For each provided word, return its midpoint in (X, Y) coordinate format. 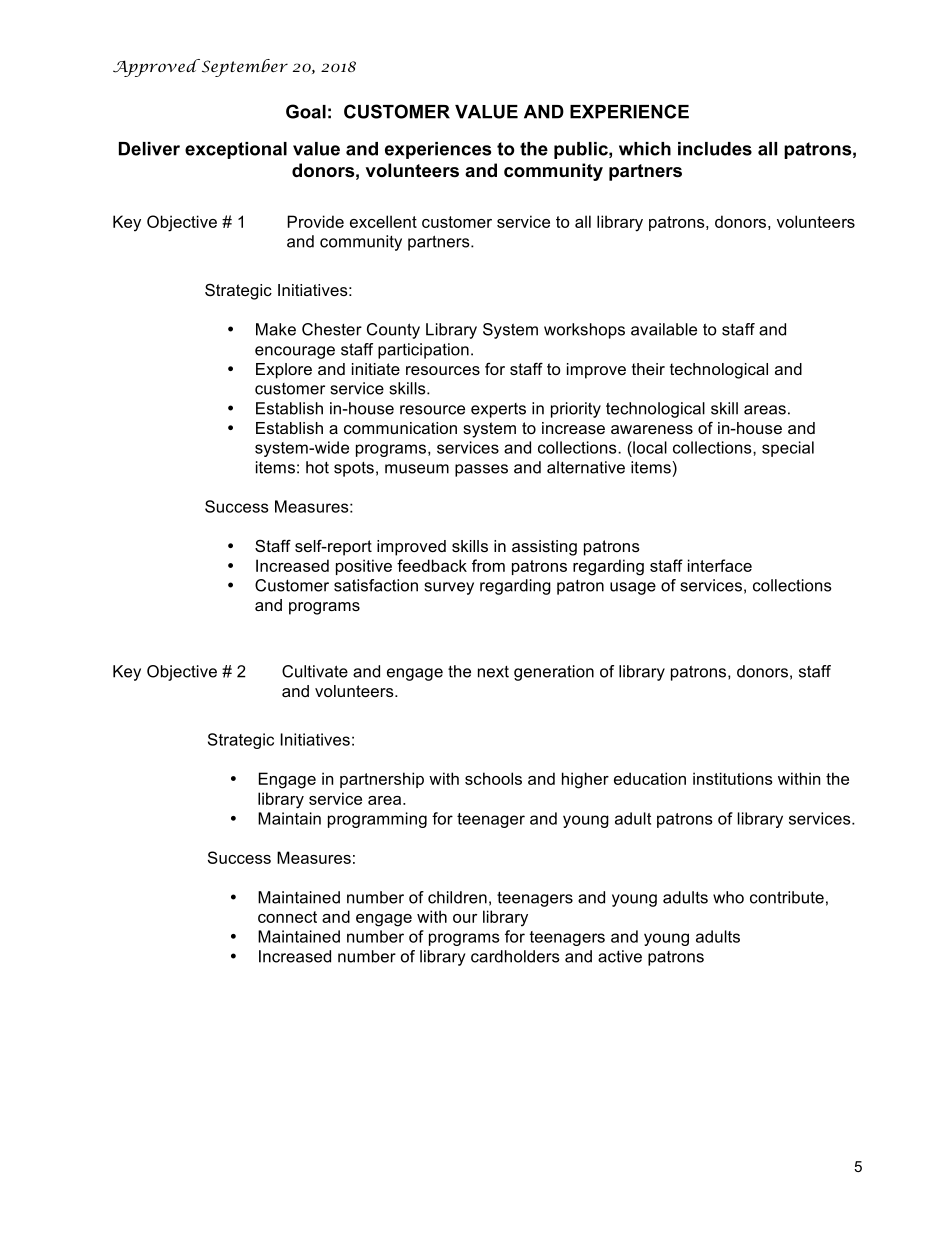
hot (317, 467)
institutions (733, 778)
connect (287, 917)
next (493, 672)
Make (276, 329)
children (457, 897)
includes (715, 149)
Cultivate (315, 671)
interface (720, 565)
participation (423, 351)
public (582, 150)
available (664, 329)
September (243, 68)
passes (481, 470)
